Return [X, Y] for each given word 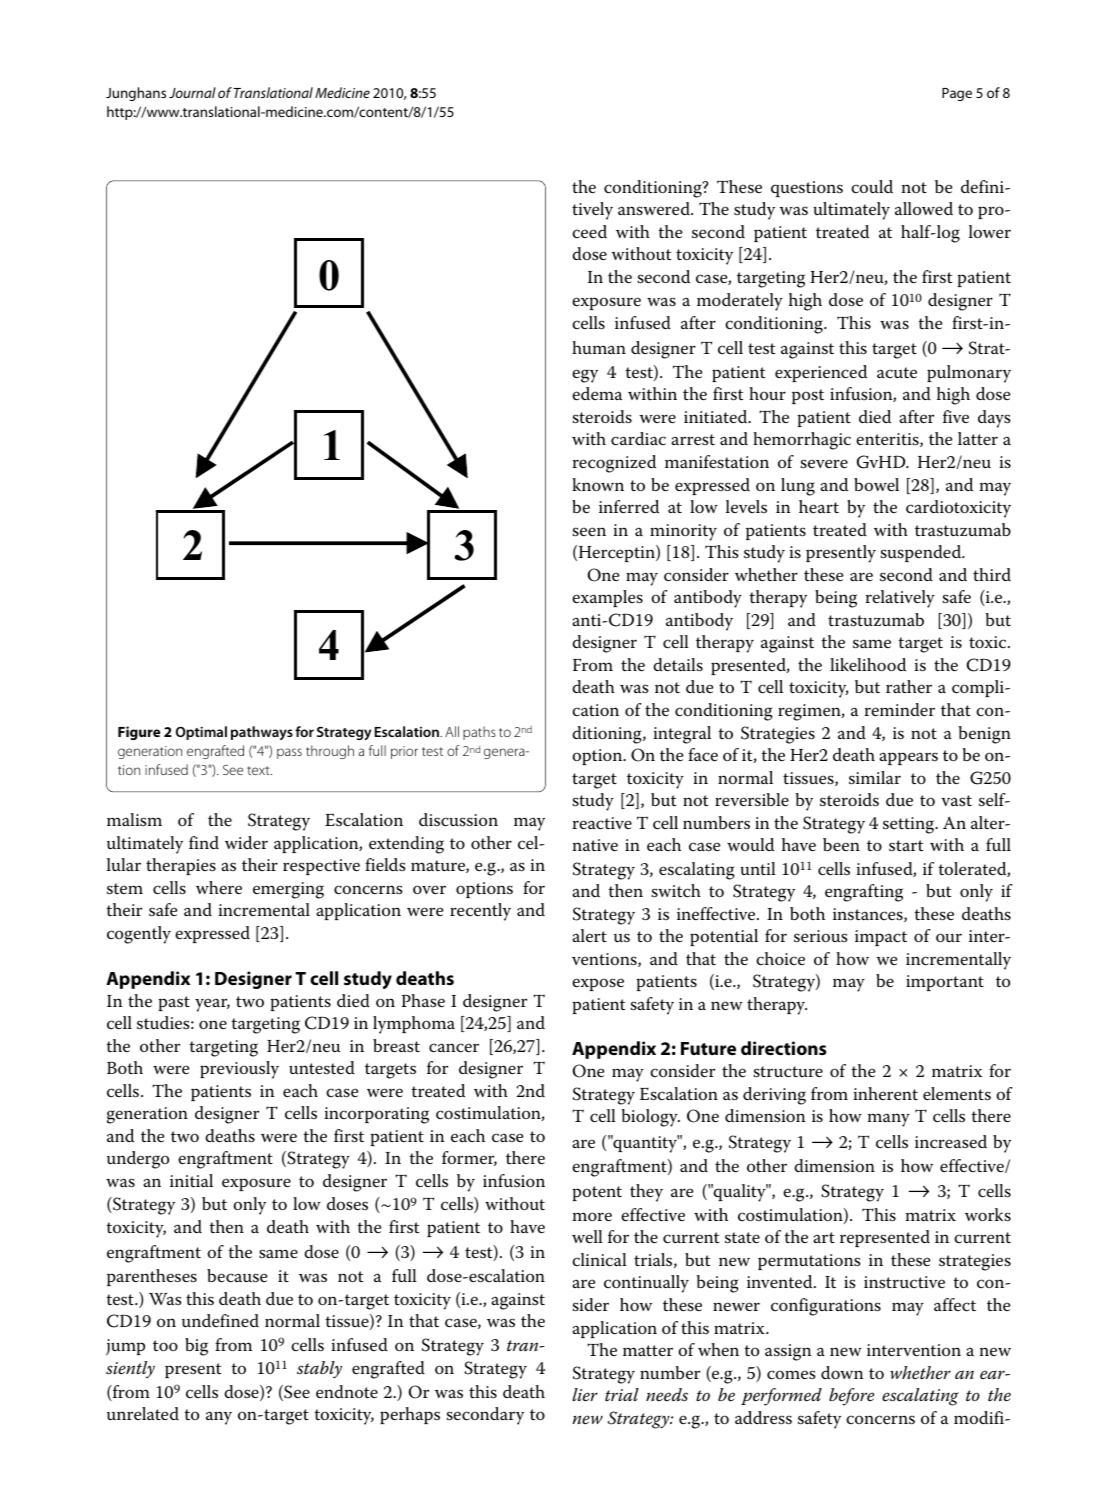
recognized [614, 464]
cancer [454, 1048]
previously [239, 1070]
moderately [740, 302]
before [851, 1397]
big [196, 1347]
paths [479, 733]
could [872, 186]
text [259, 770]
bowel [876, 485]
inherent [885, 1093]
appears [908, 758]
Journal [192, 92]
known [598, 485]
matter [648, 1351]
